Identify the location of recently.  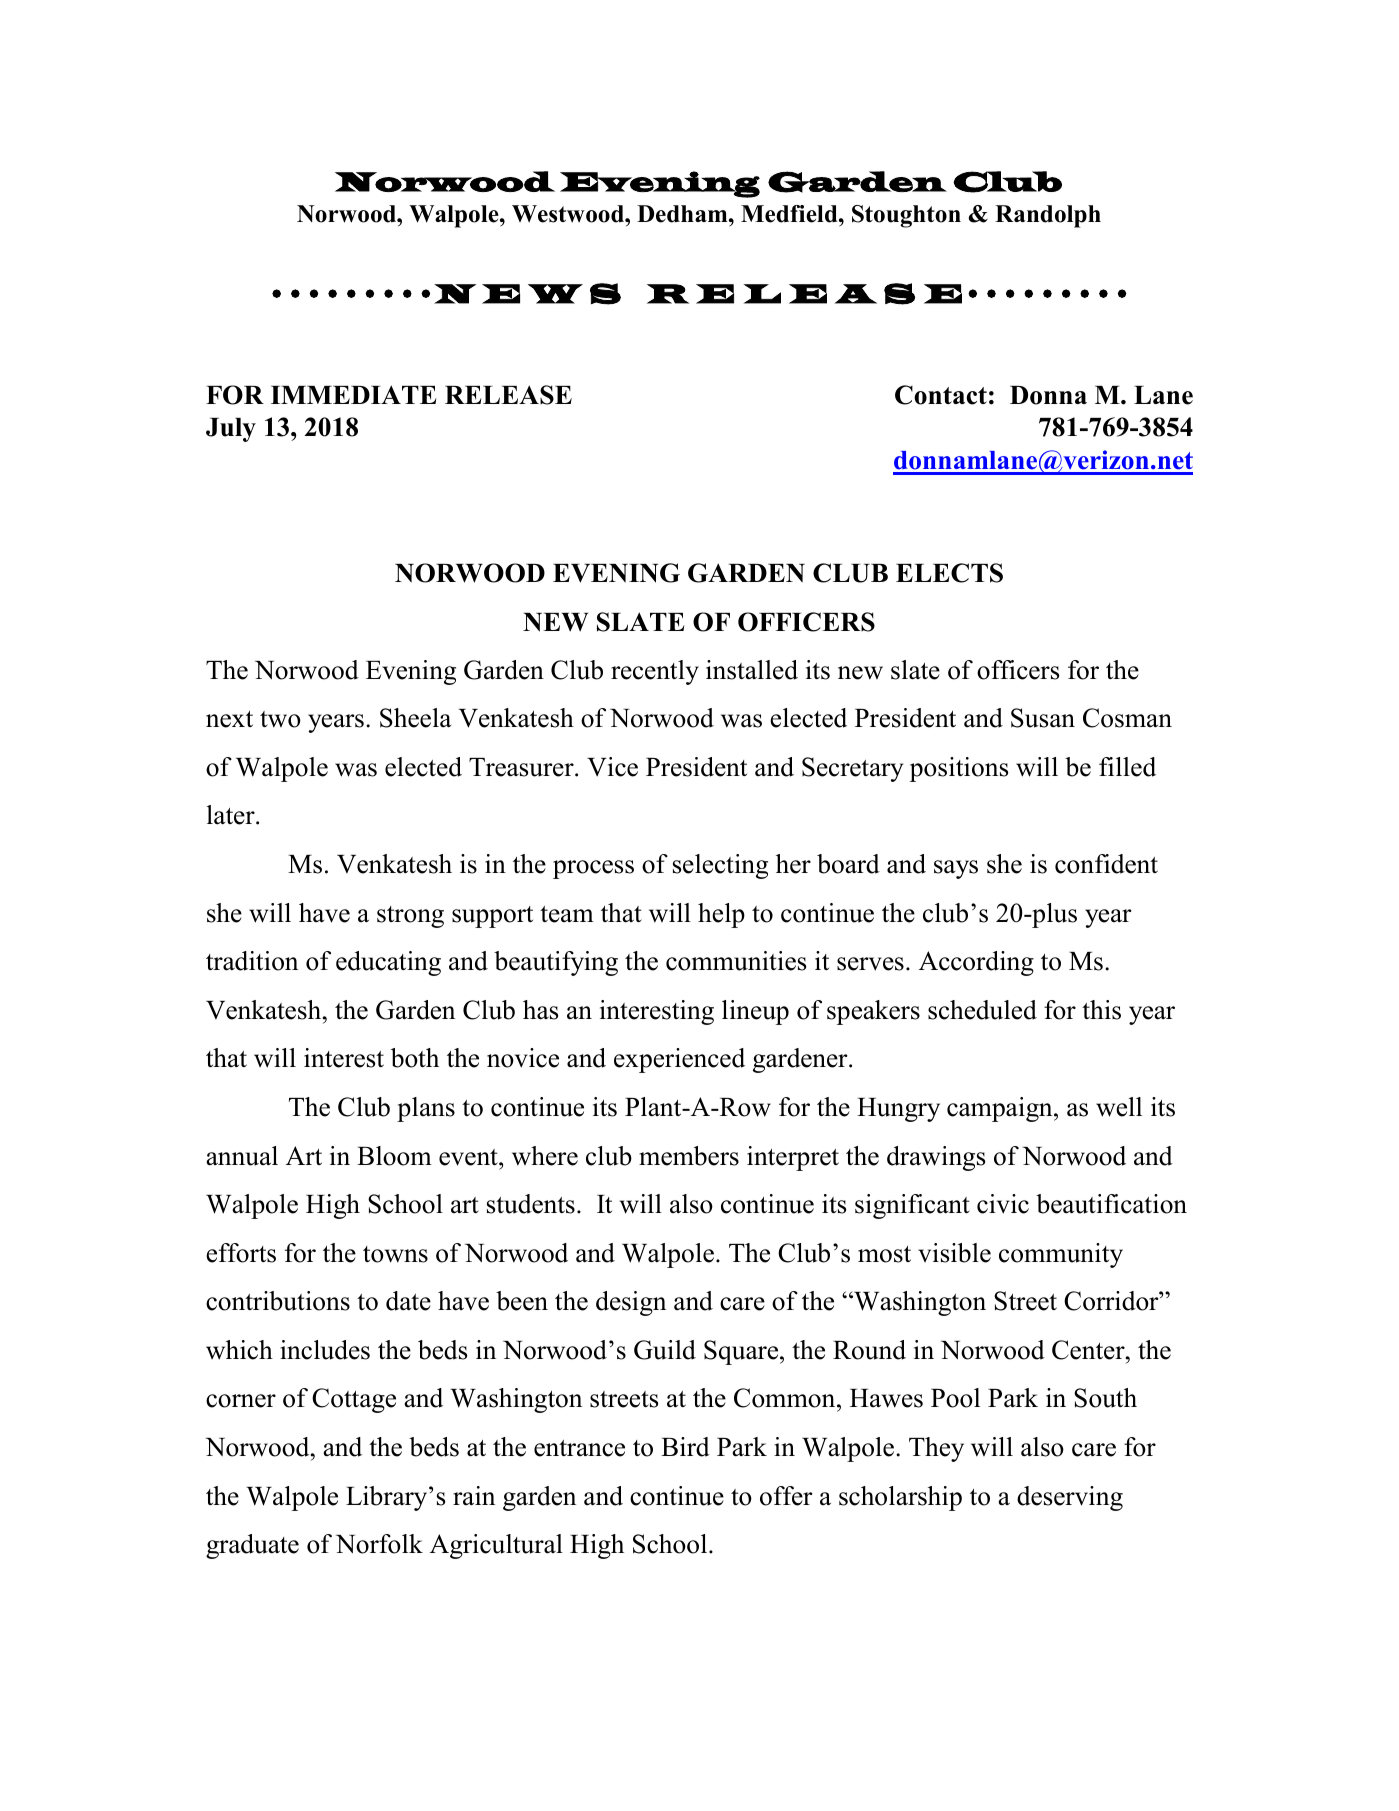
(655, 672).
